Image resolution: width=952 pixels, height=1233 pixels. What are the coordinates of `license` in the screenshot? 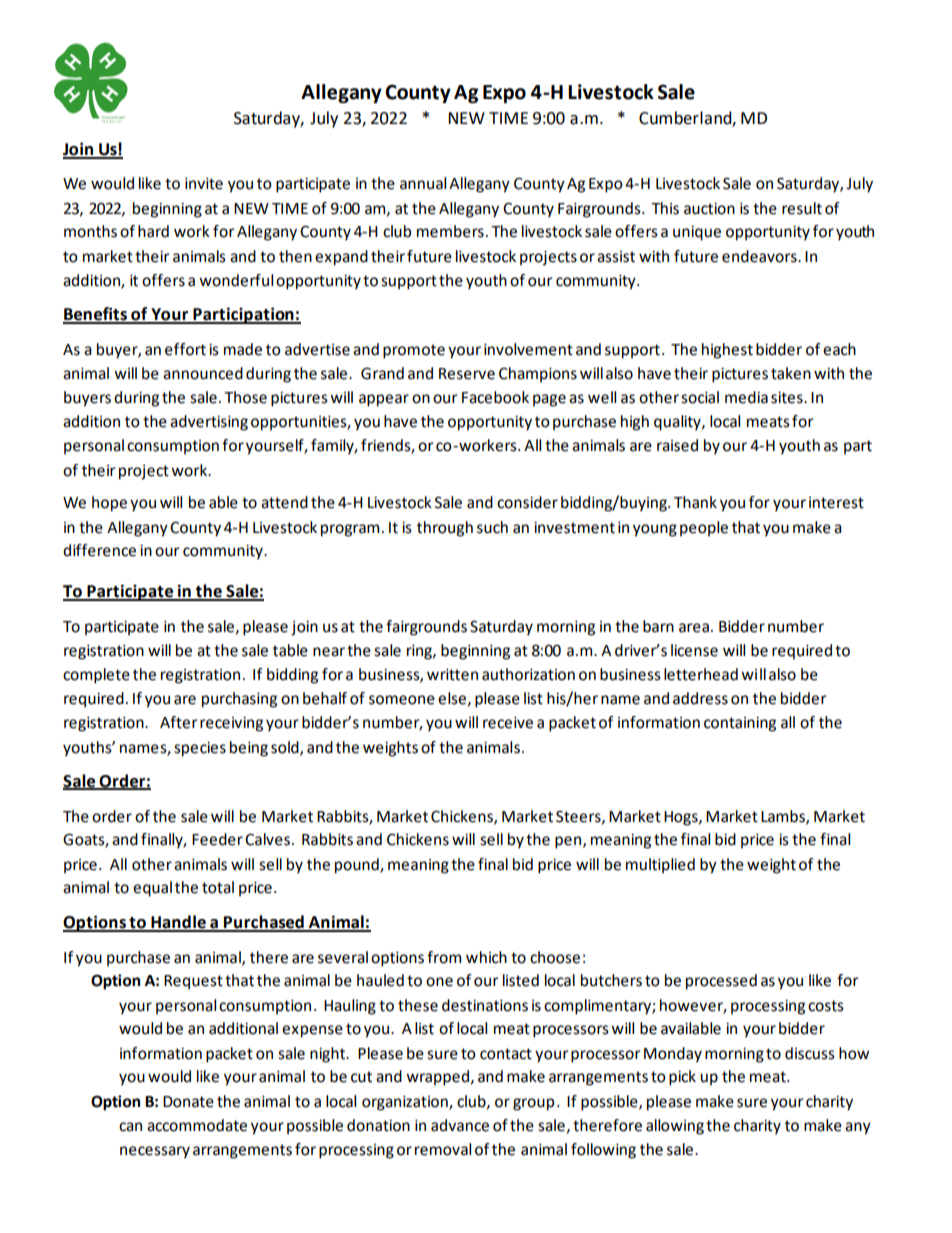 It's located at (694, 650).
